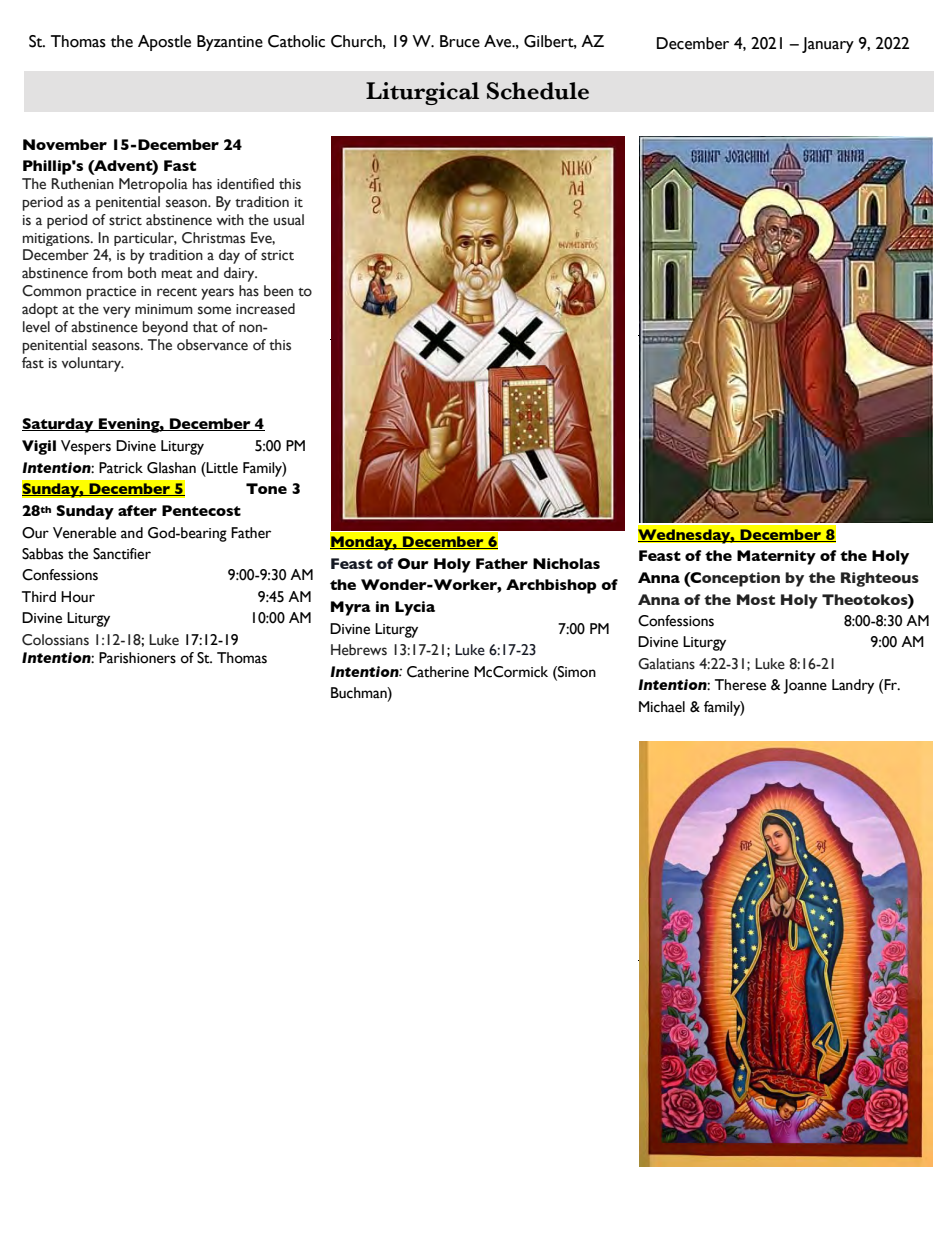 Image resolution: width=952 pixels, height=1233 pixels. What do you see at coordinates (164, 43) in the image?
I see `Apostle` at bounding box center [164, 43].
